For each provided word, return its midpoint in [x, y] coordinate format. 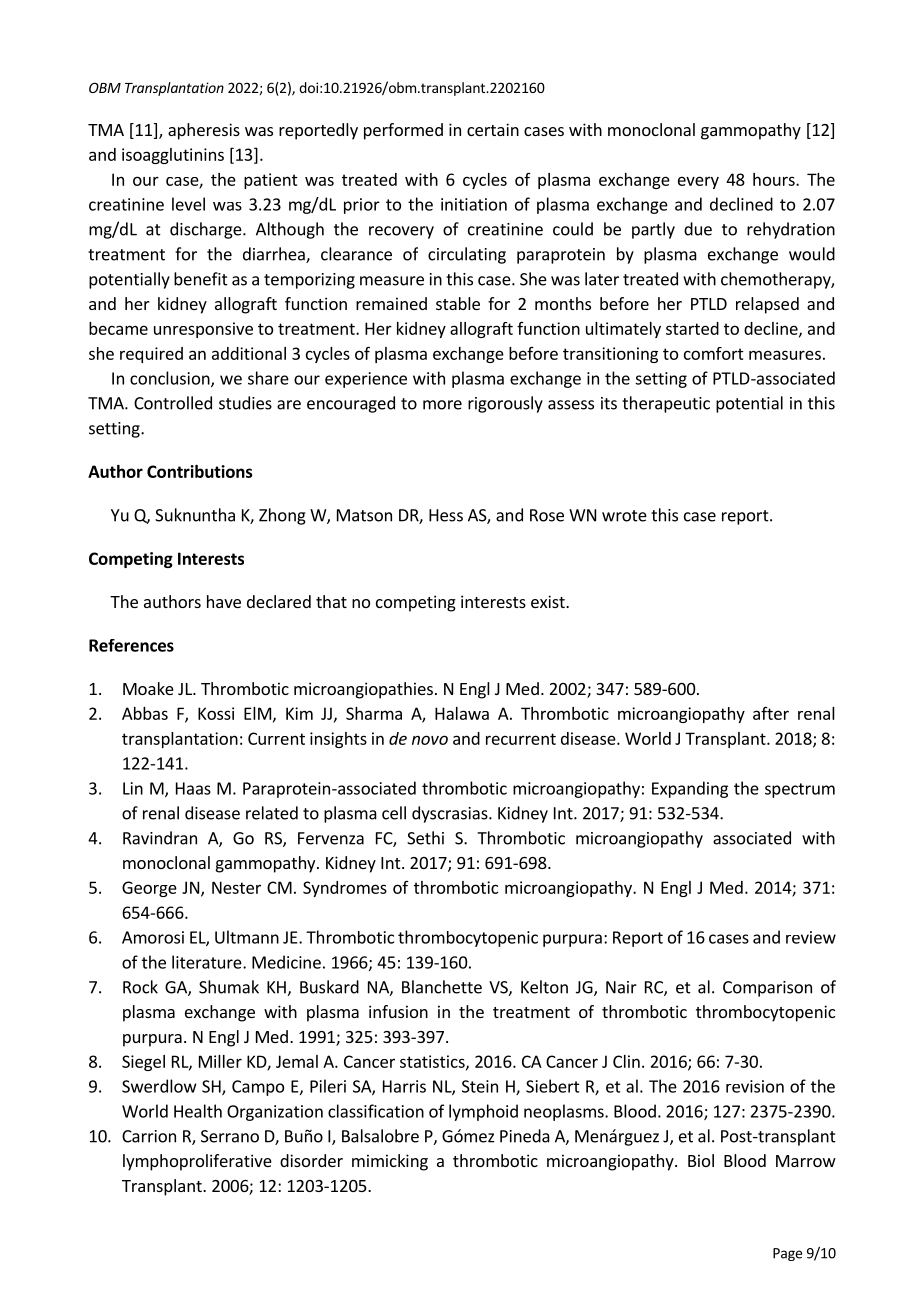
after [771, 713]
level [188, 204]
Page [787, 1254]
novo [430, 740]
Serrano [230, 1136]
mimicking [390, 1162]
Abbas [145, 713]
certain [493, 129]
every [698, 182]
